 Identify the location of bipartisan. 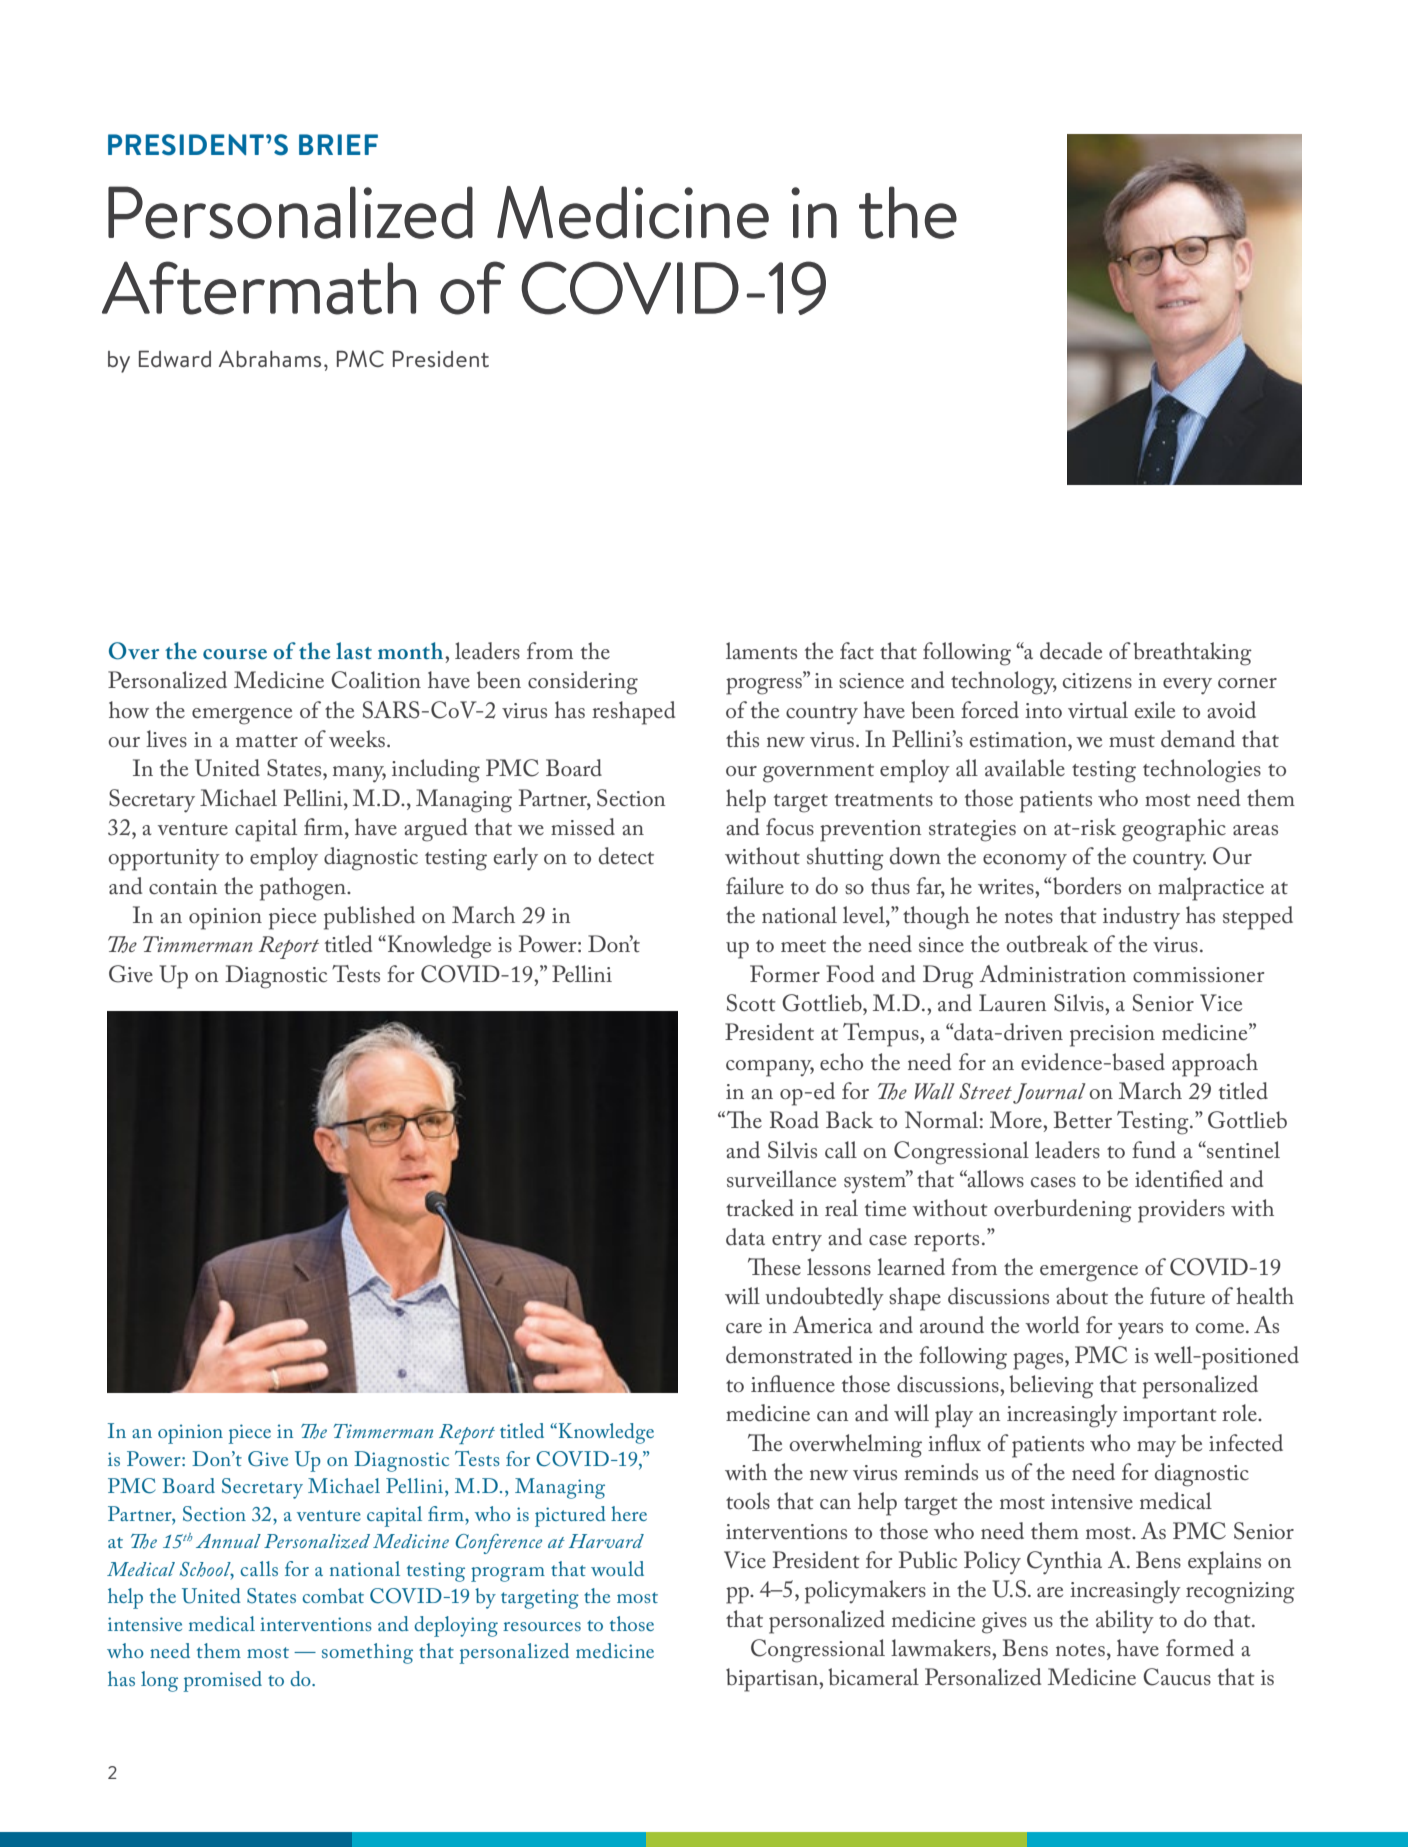
(773, 1680).
